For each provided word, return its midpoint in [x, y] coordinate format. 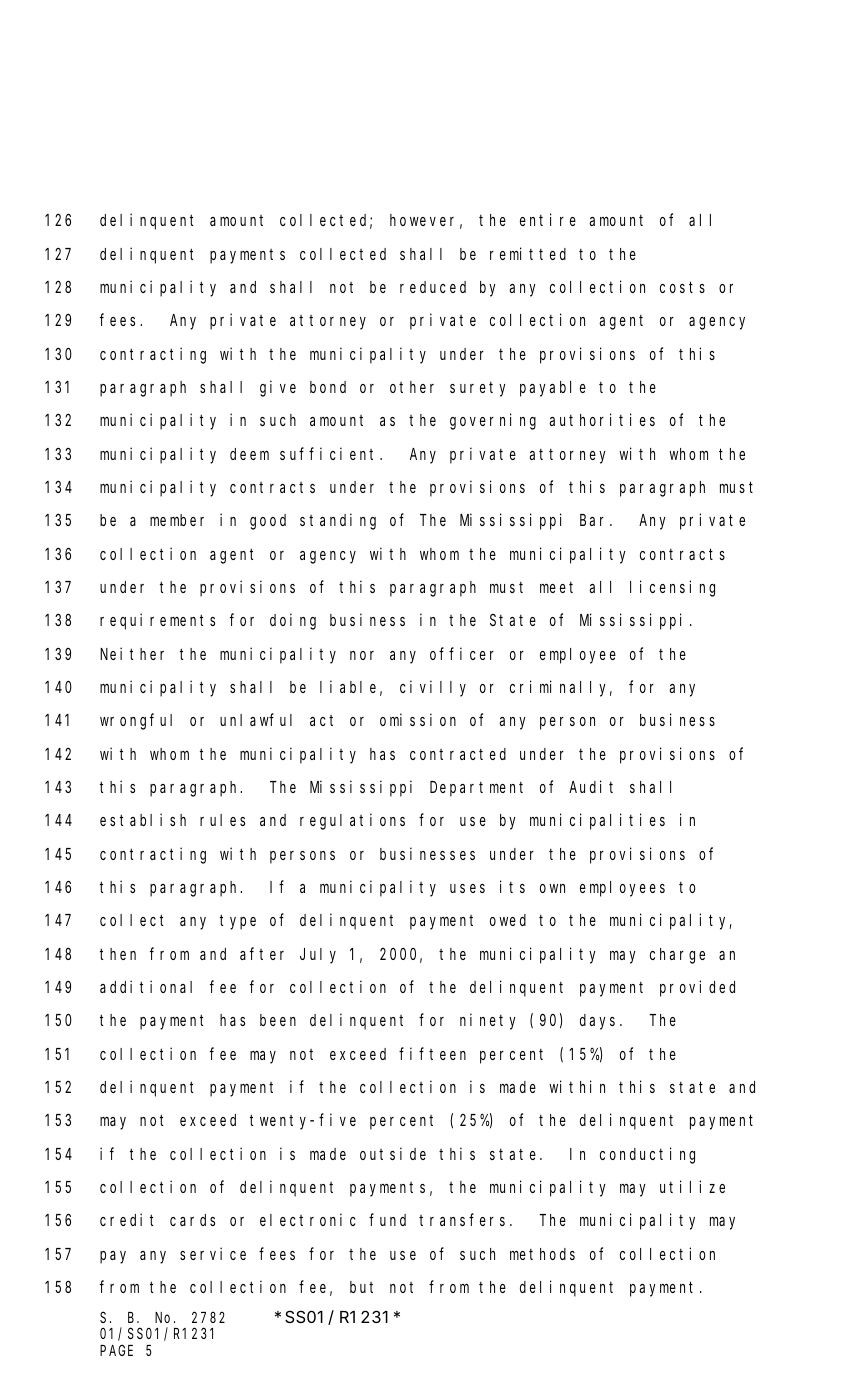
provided [697, 988]
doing [293, 621]
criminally [561, 688]
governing [493, 421]
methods [542, 1254]
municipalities [597, 821]
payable [553, 389]
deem [249, 454]
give [278, 388]
